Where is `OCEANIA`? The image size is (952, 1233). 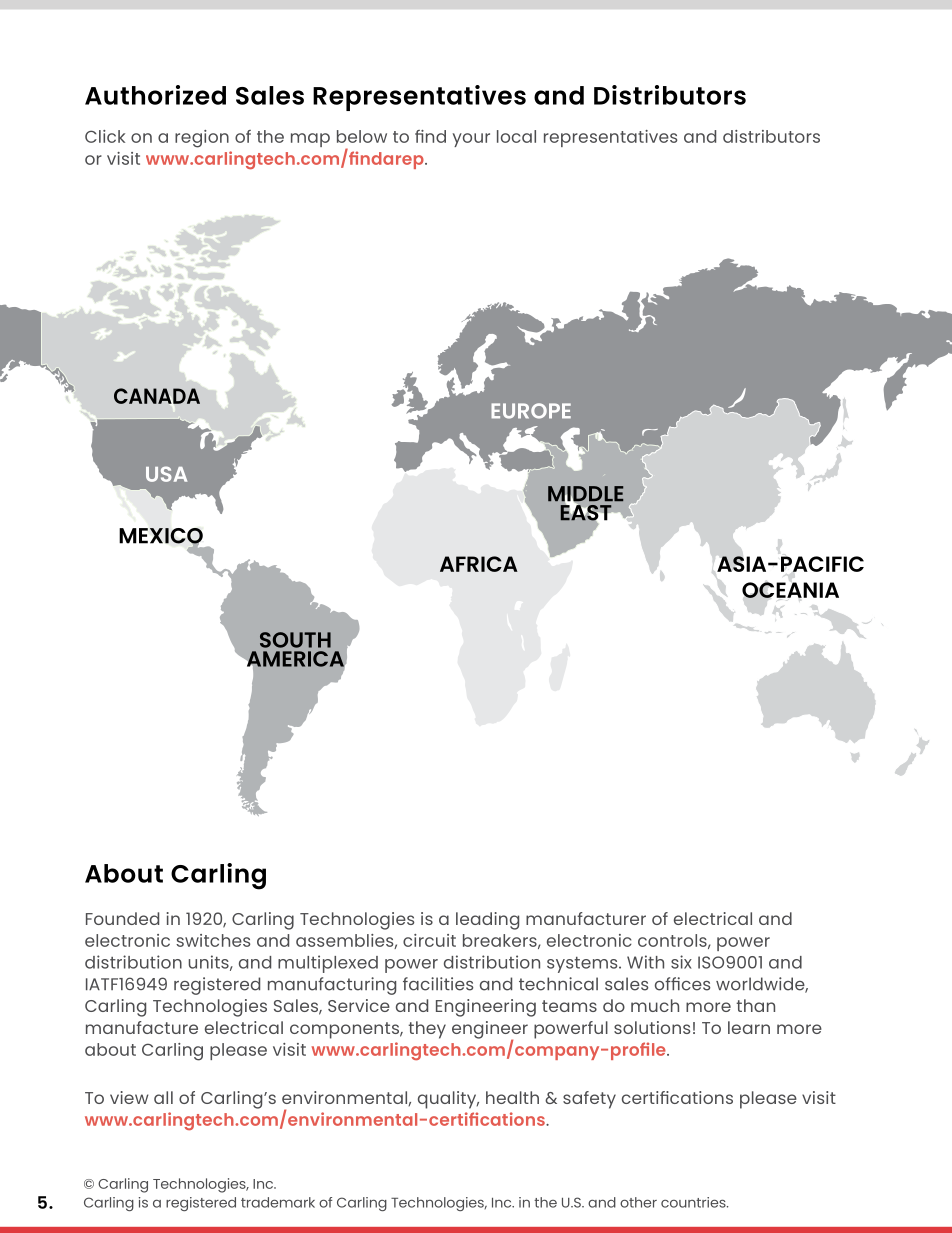 OCEANIA is located at coordinates (790, 590).
